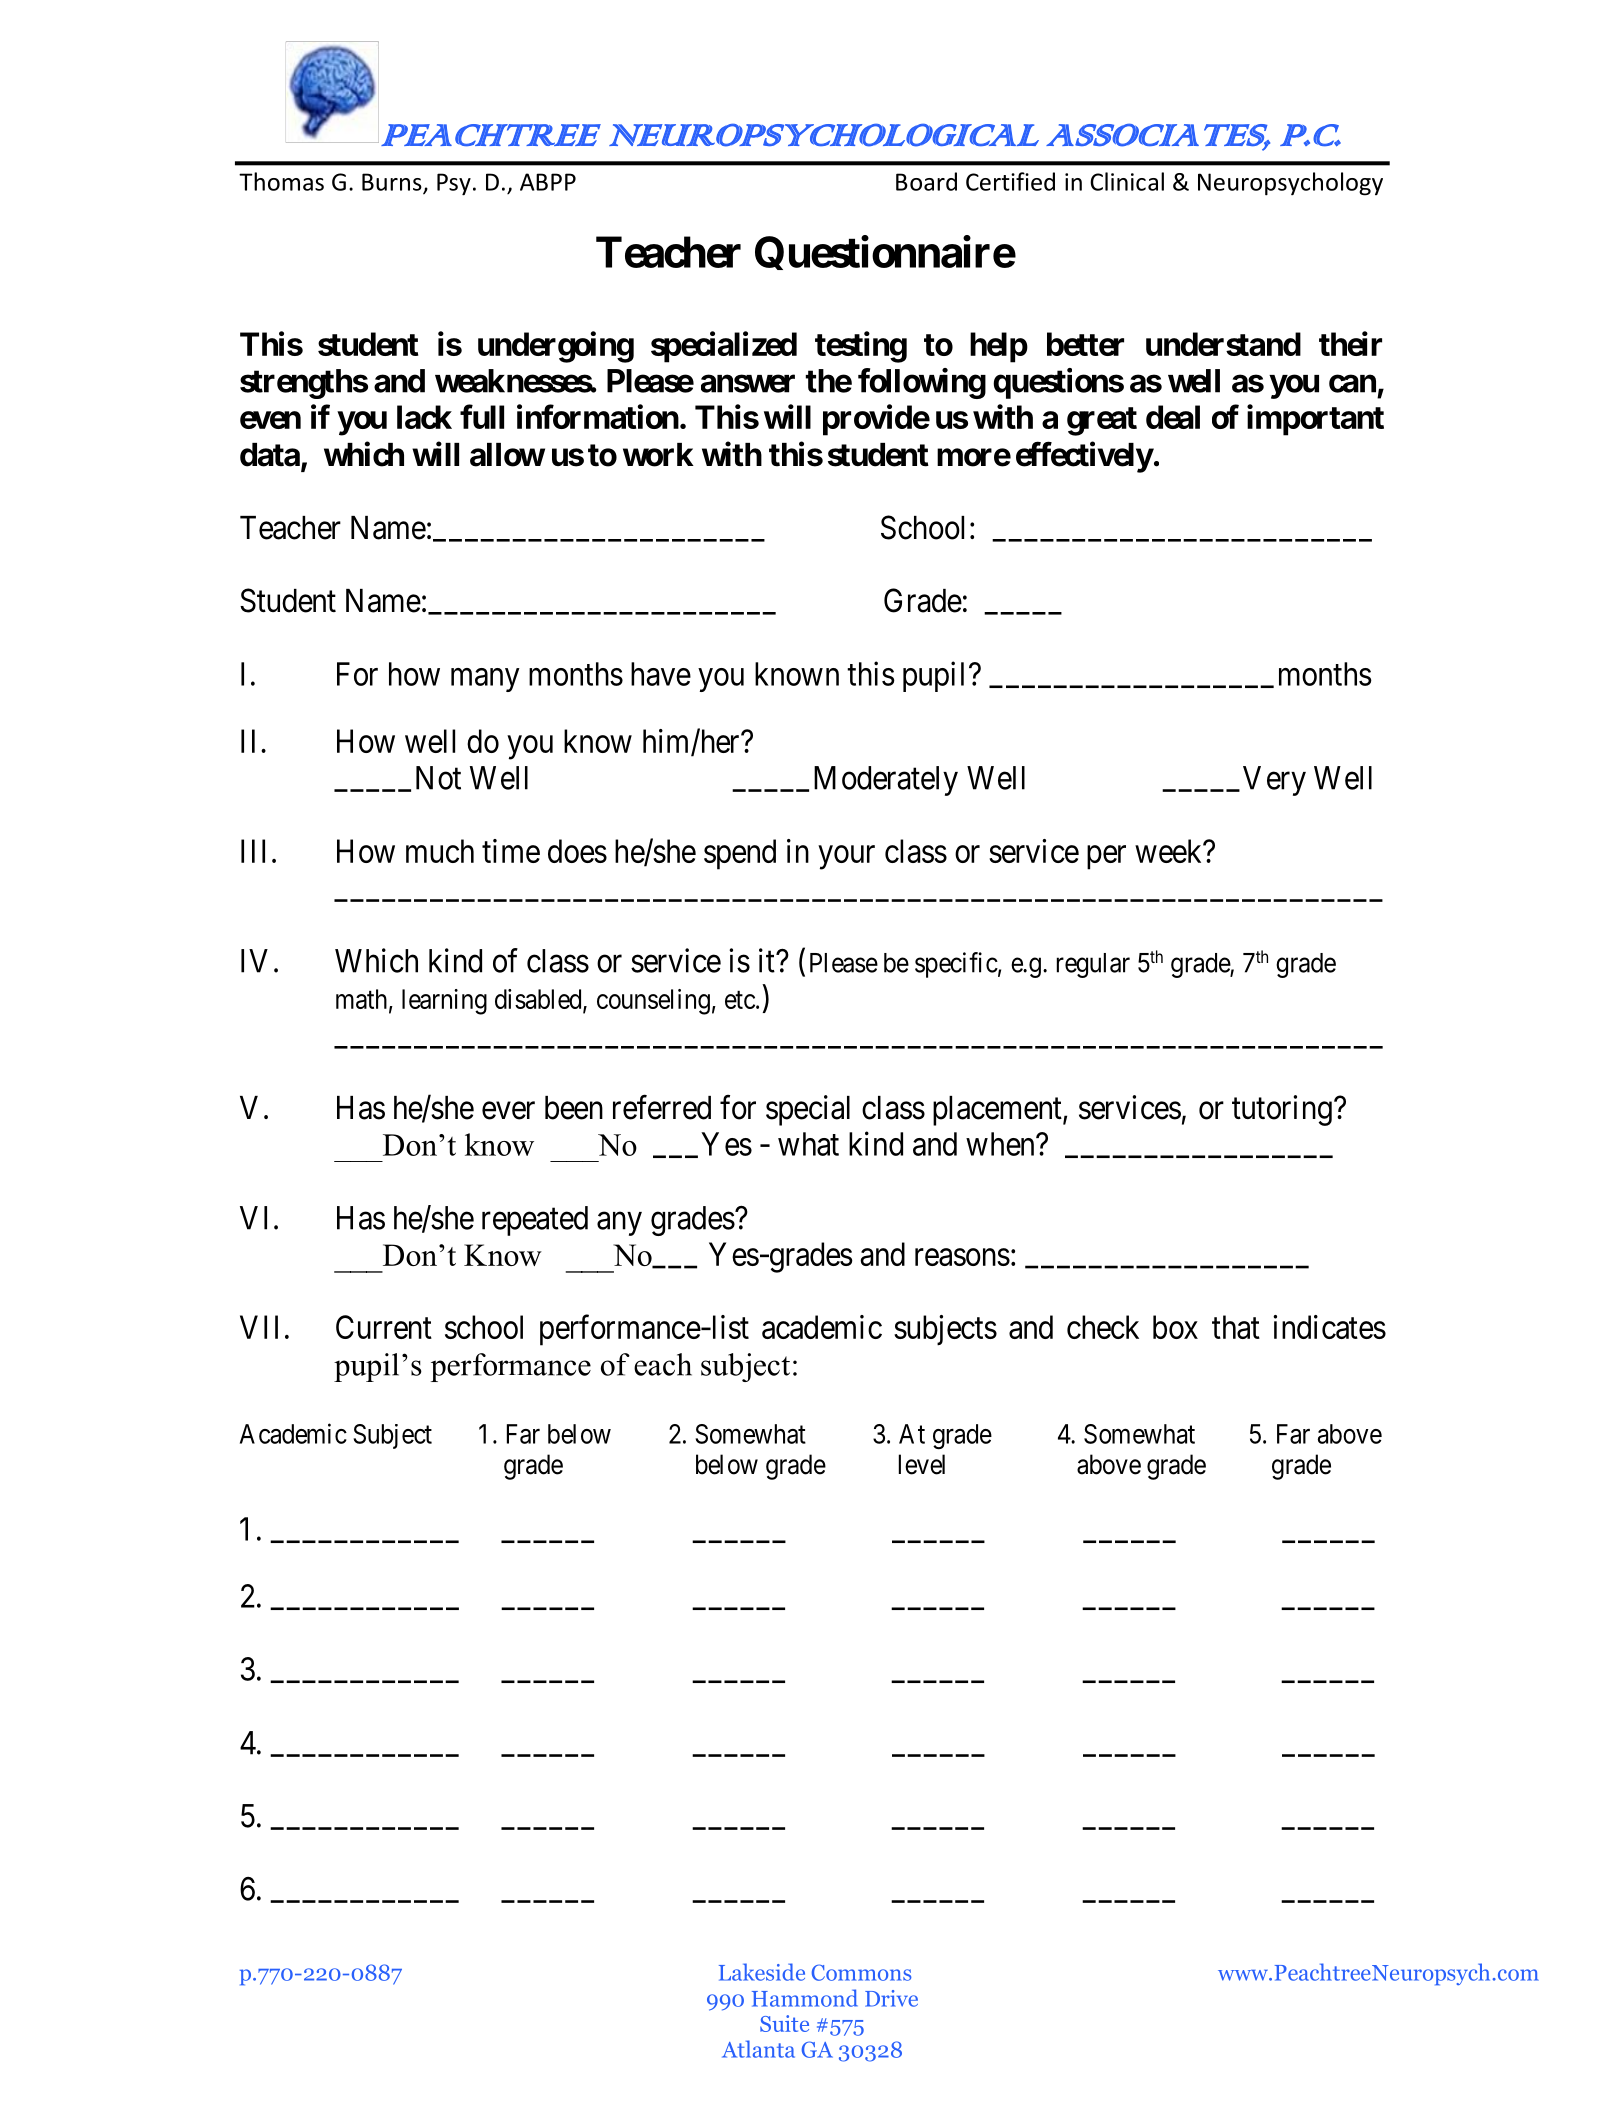 The height and width of the screenshot is (2102, 1624). I want to click on ever, so click(508, 1111).
